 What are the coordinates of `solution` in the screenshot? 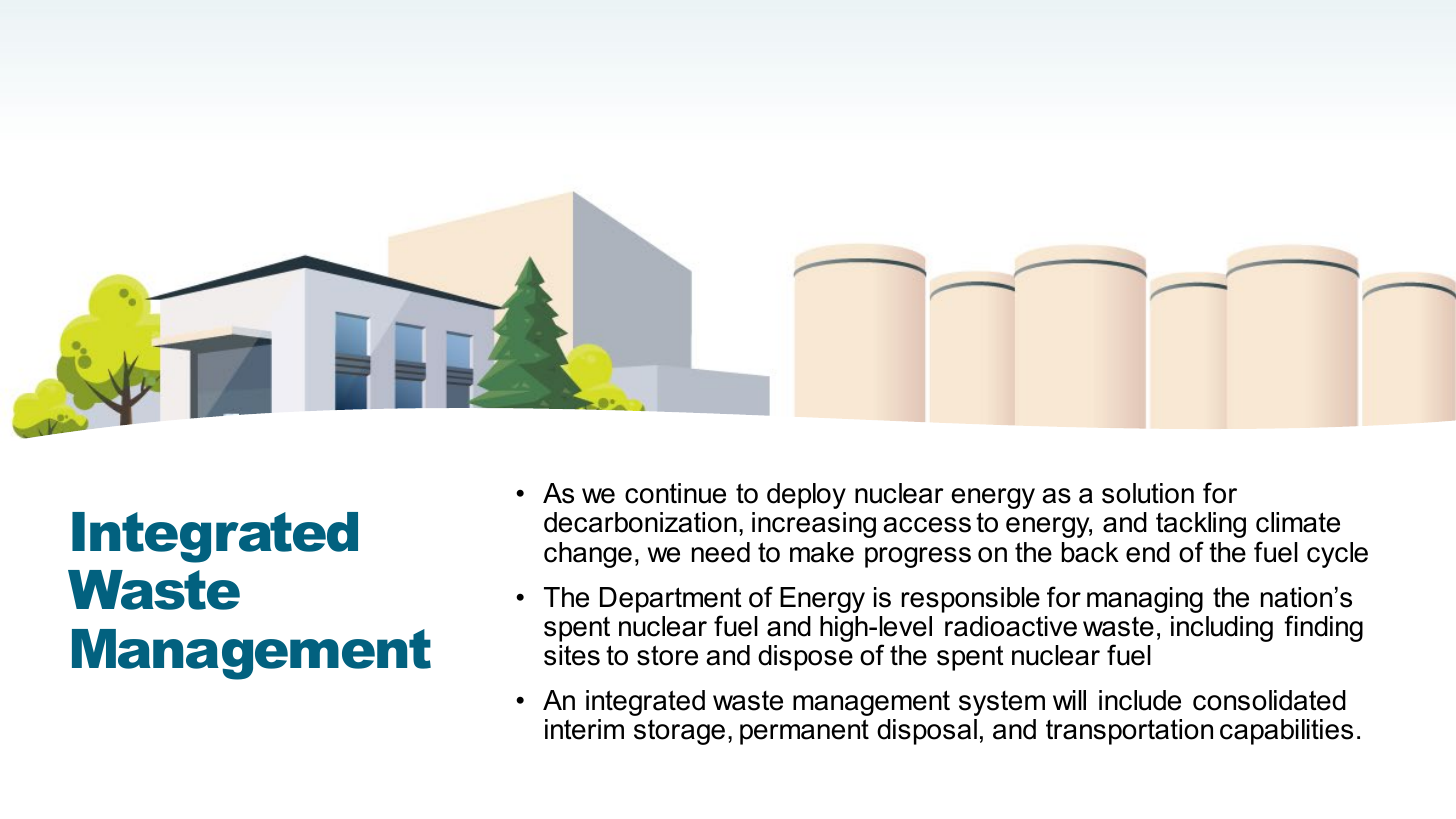 It's located at (1148, 493).
